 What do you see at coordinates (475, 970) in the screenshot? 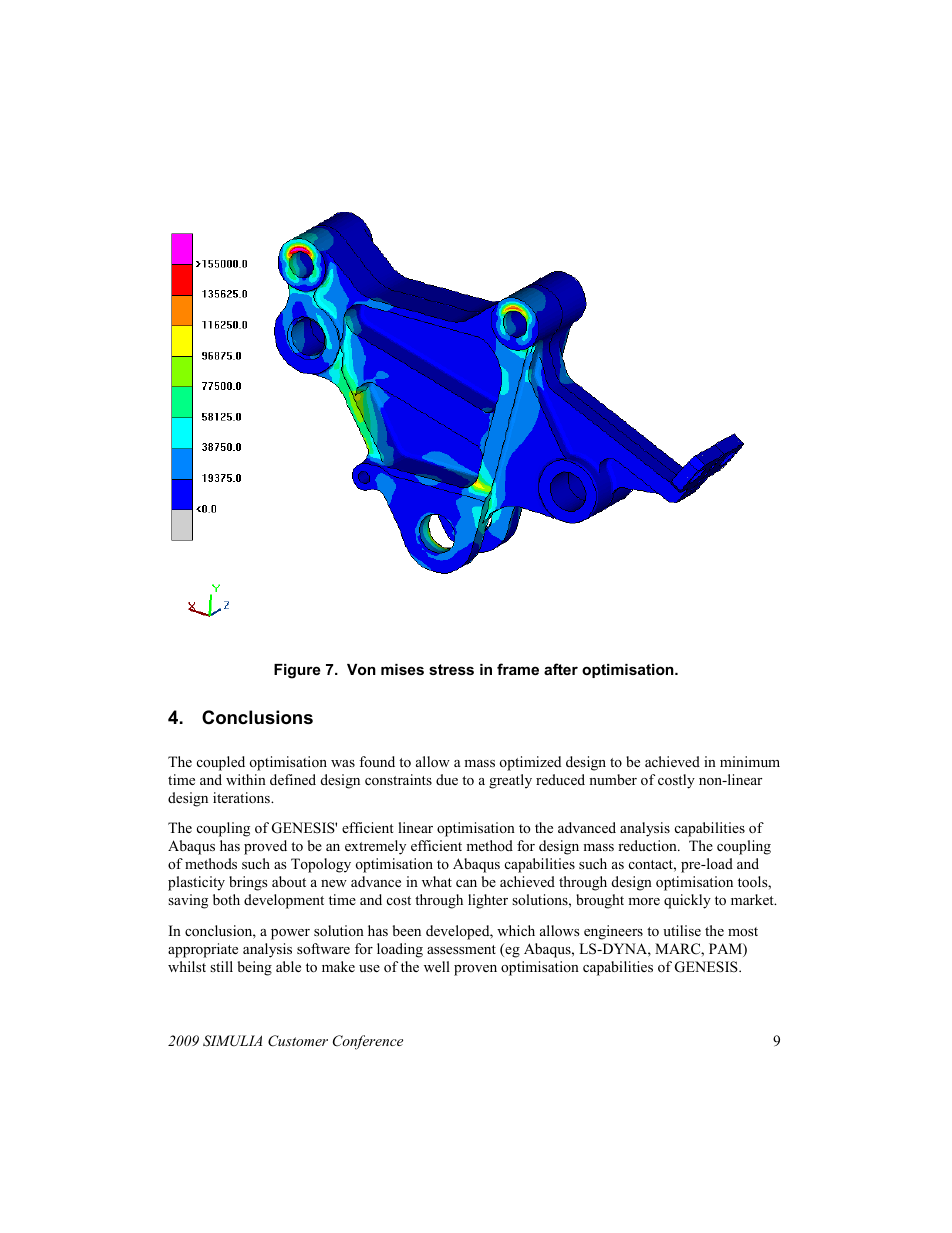
I see `proven` at bounding box center [475, 970].
